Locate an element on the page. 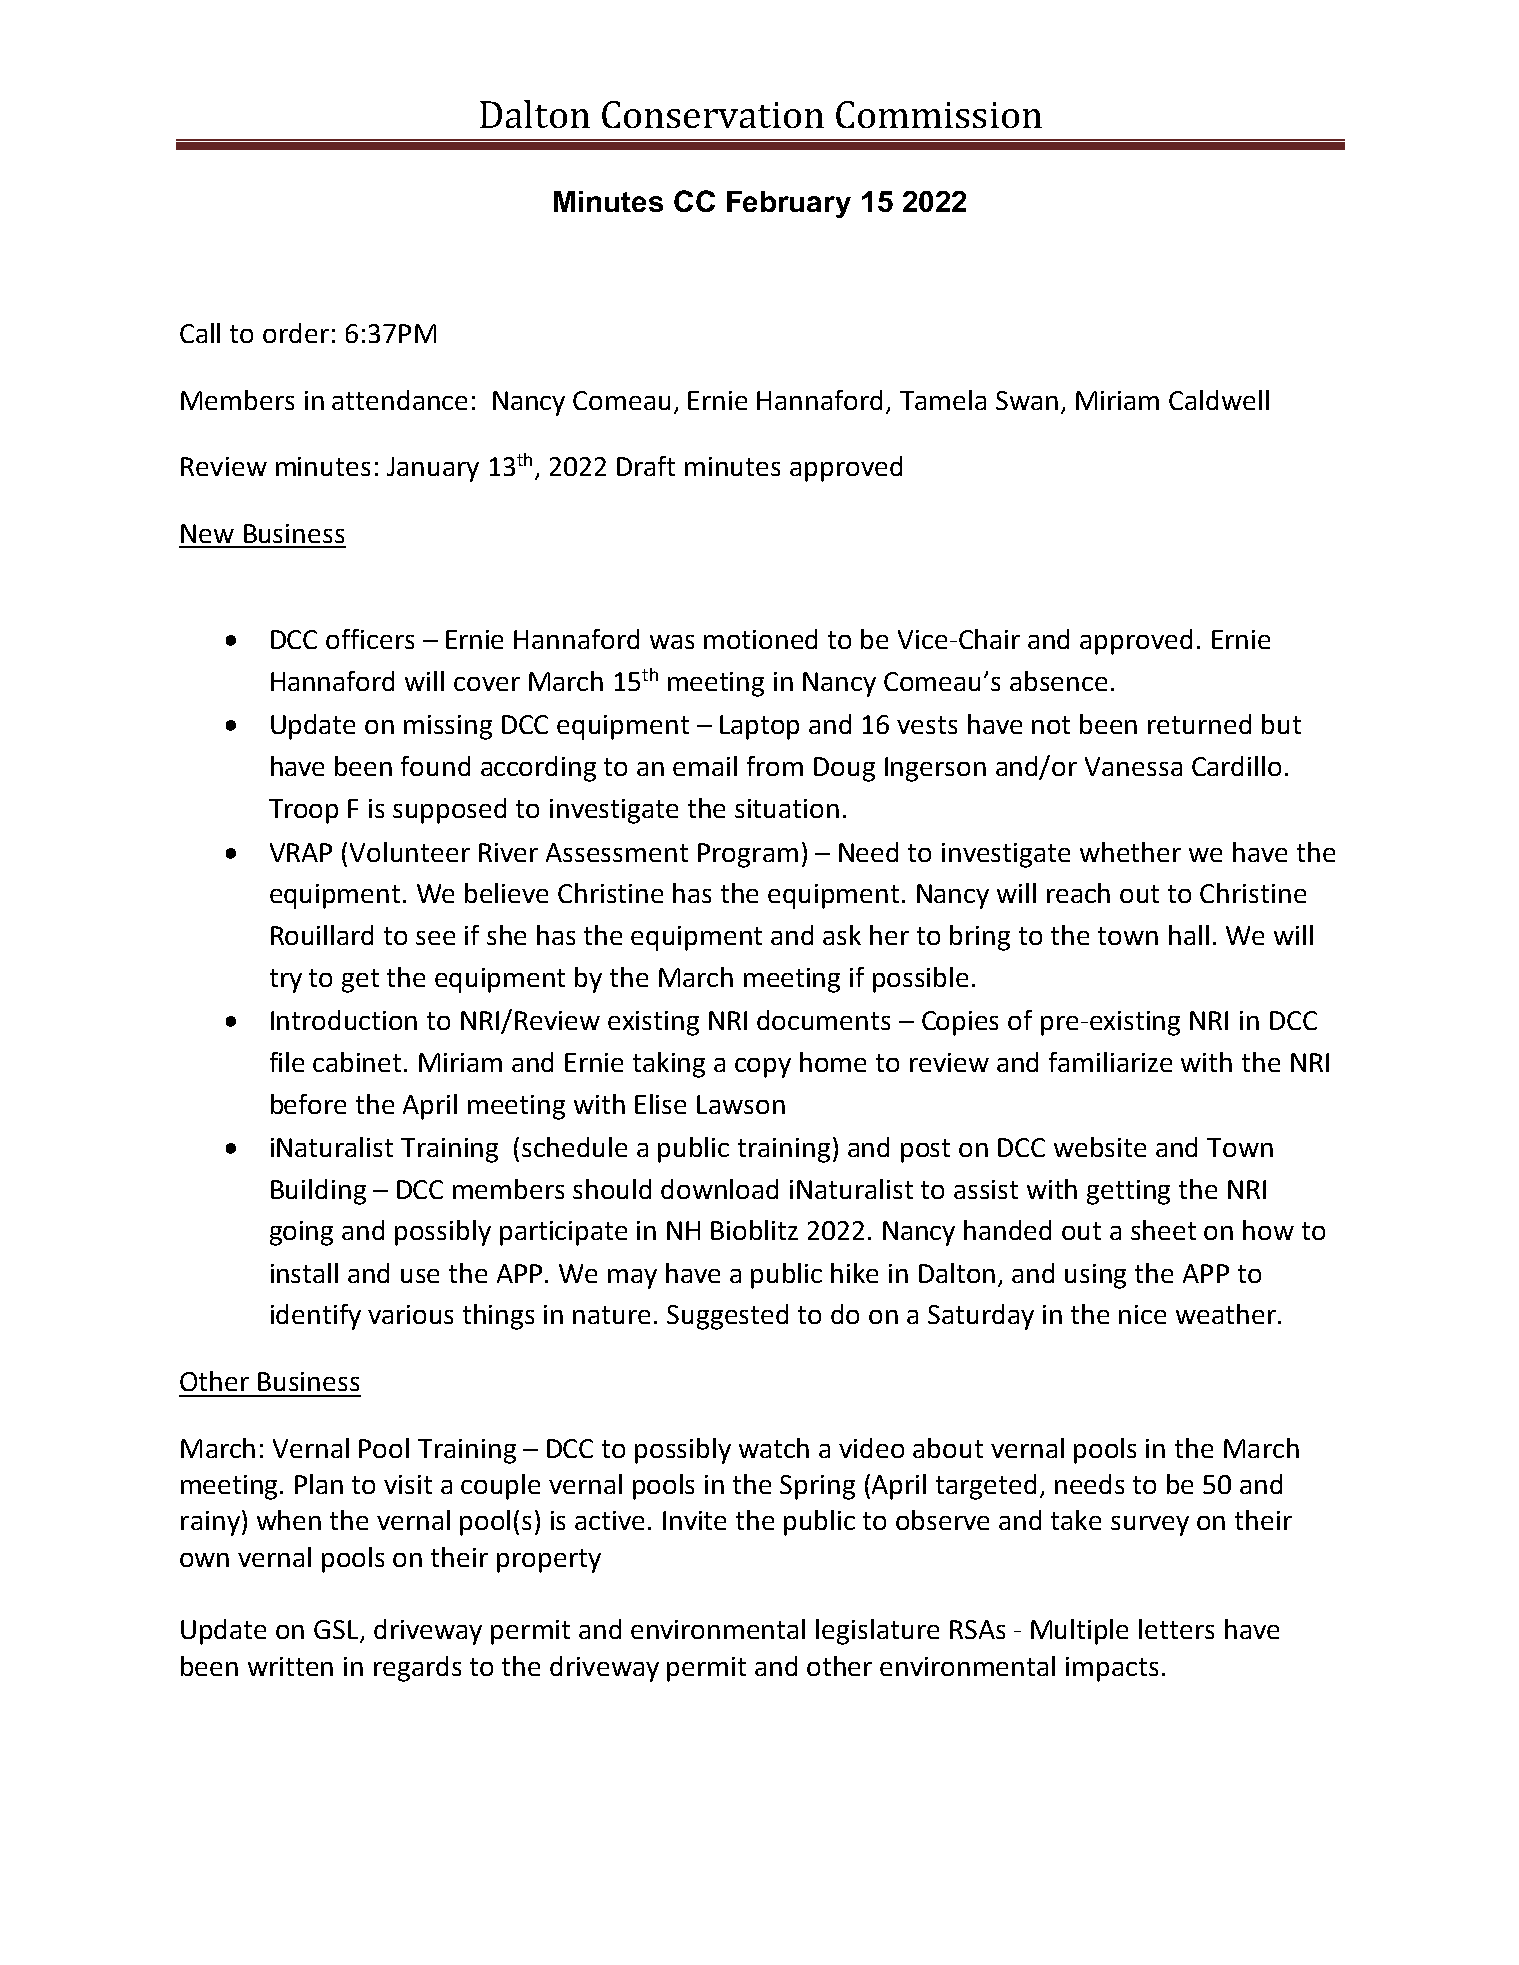  Conservation is located at coordinates (713, 114).
